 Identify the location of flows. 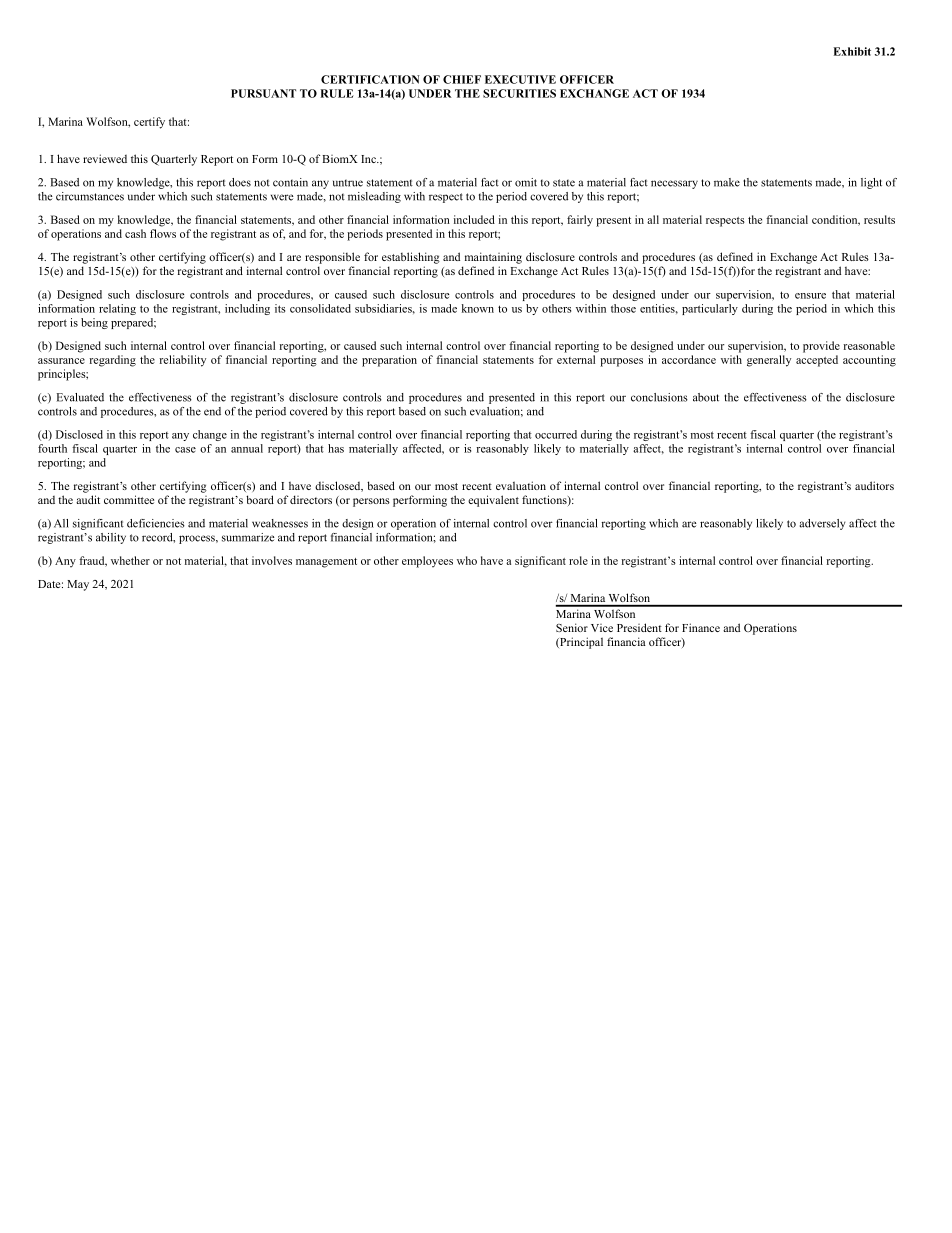
(163, 233).
